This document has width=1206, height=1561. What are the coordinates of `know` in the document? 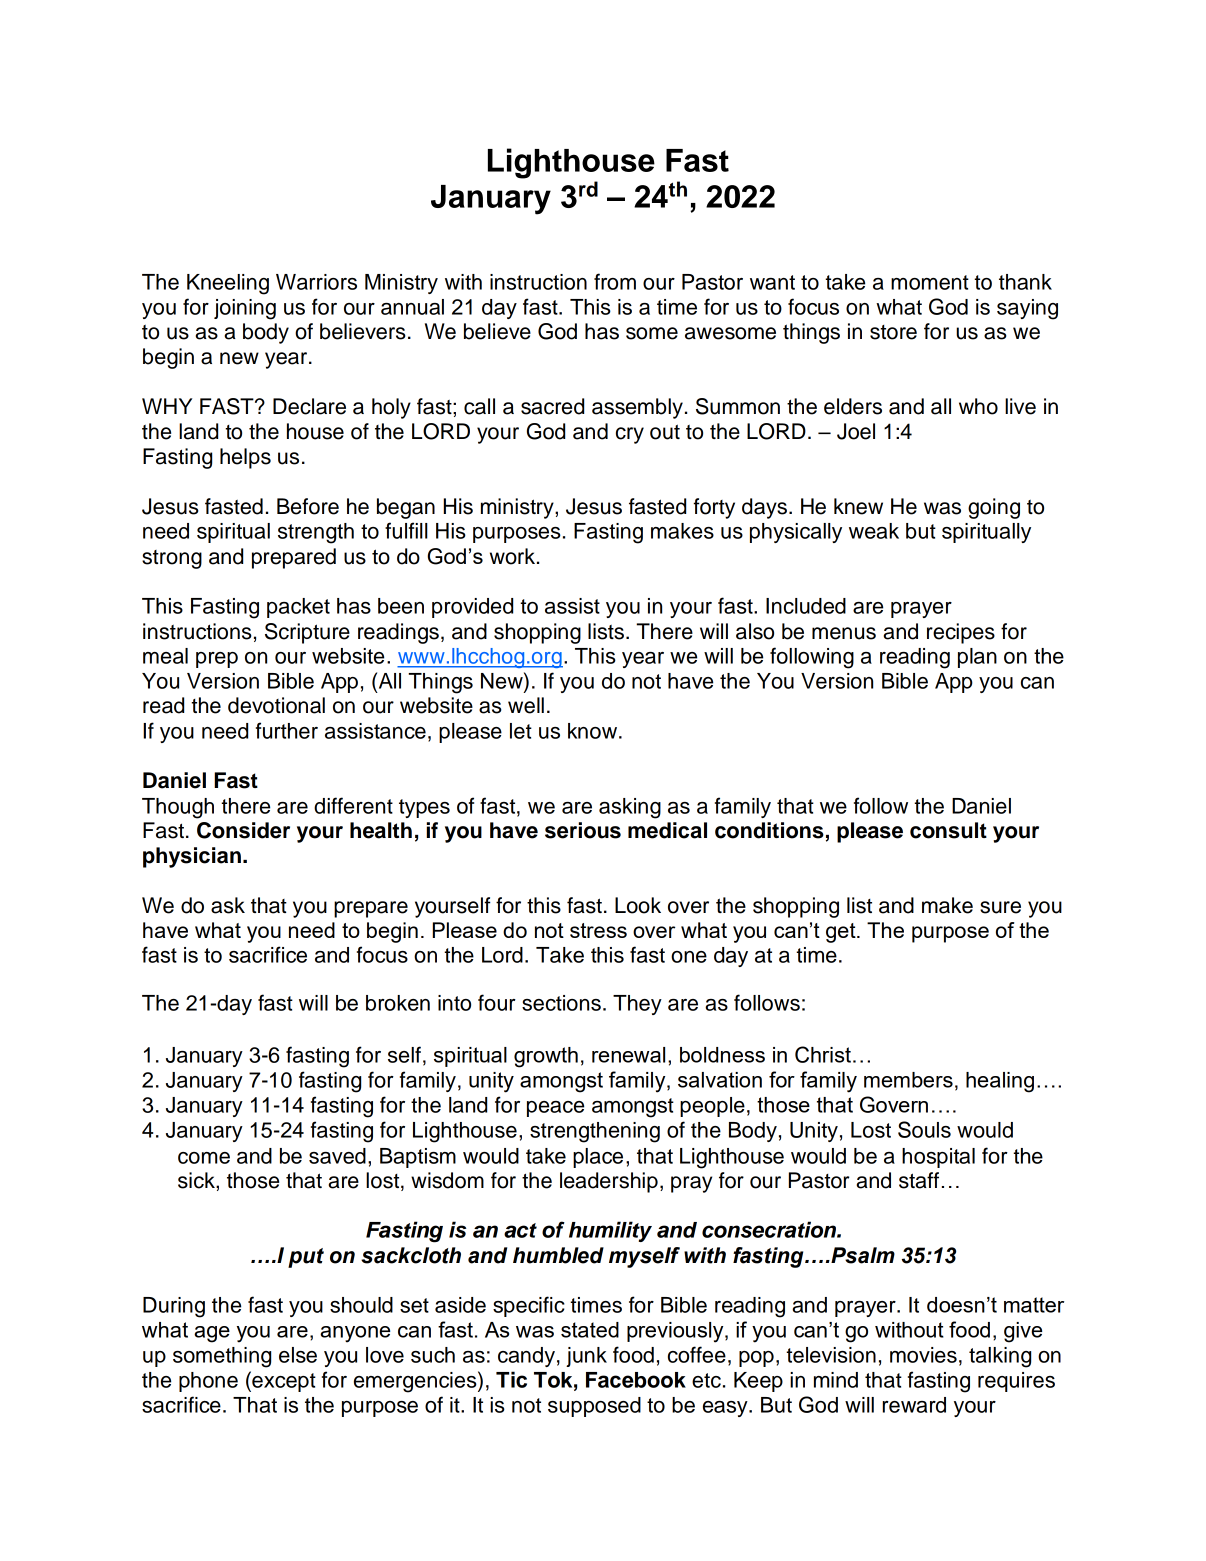 It's located at (594, 731).
